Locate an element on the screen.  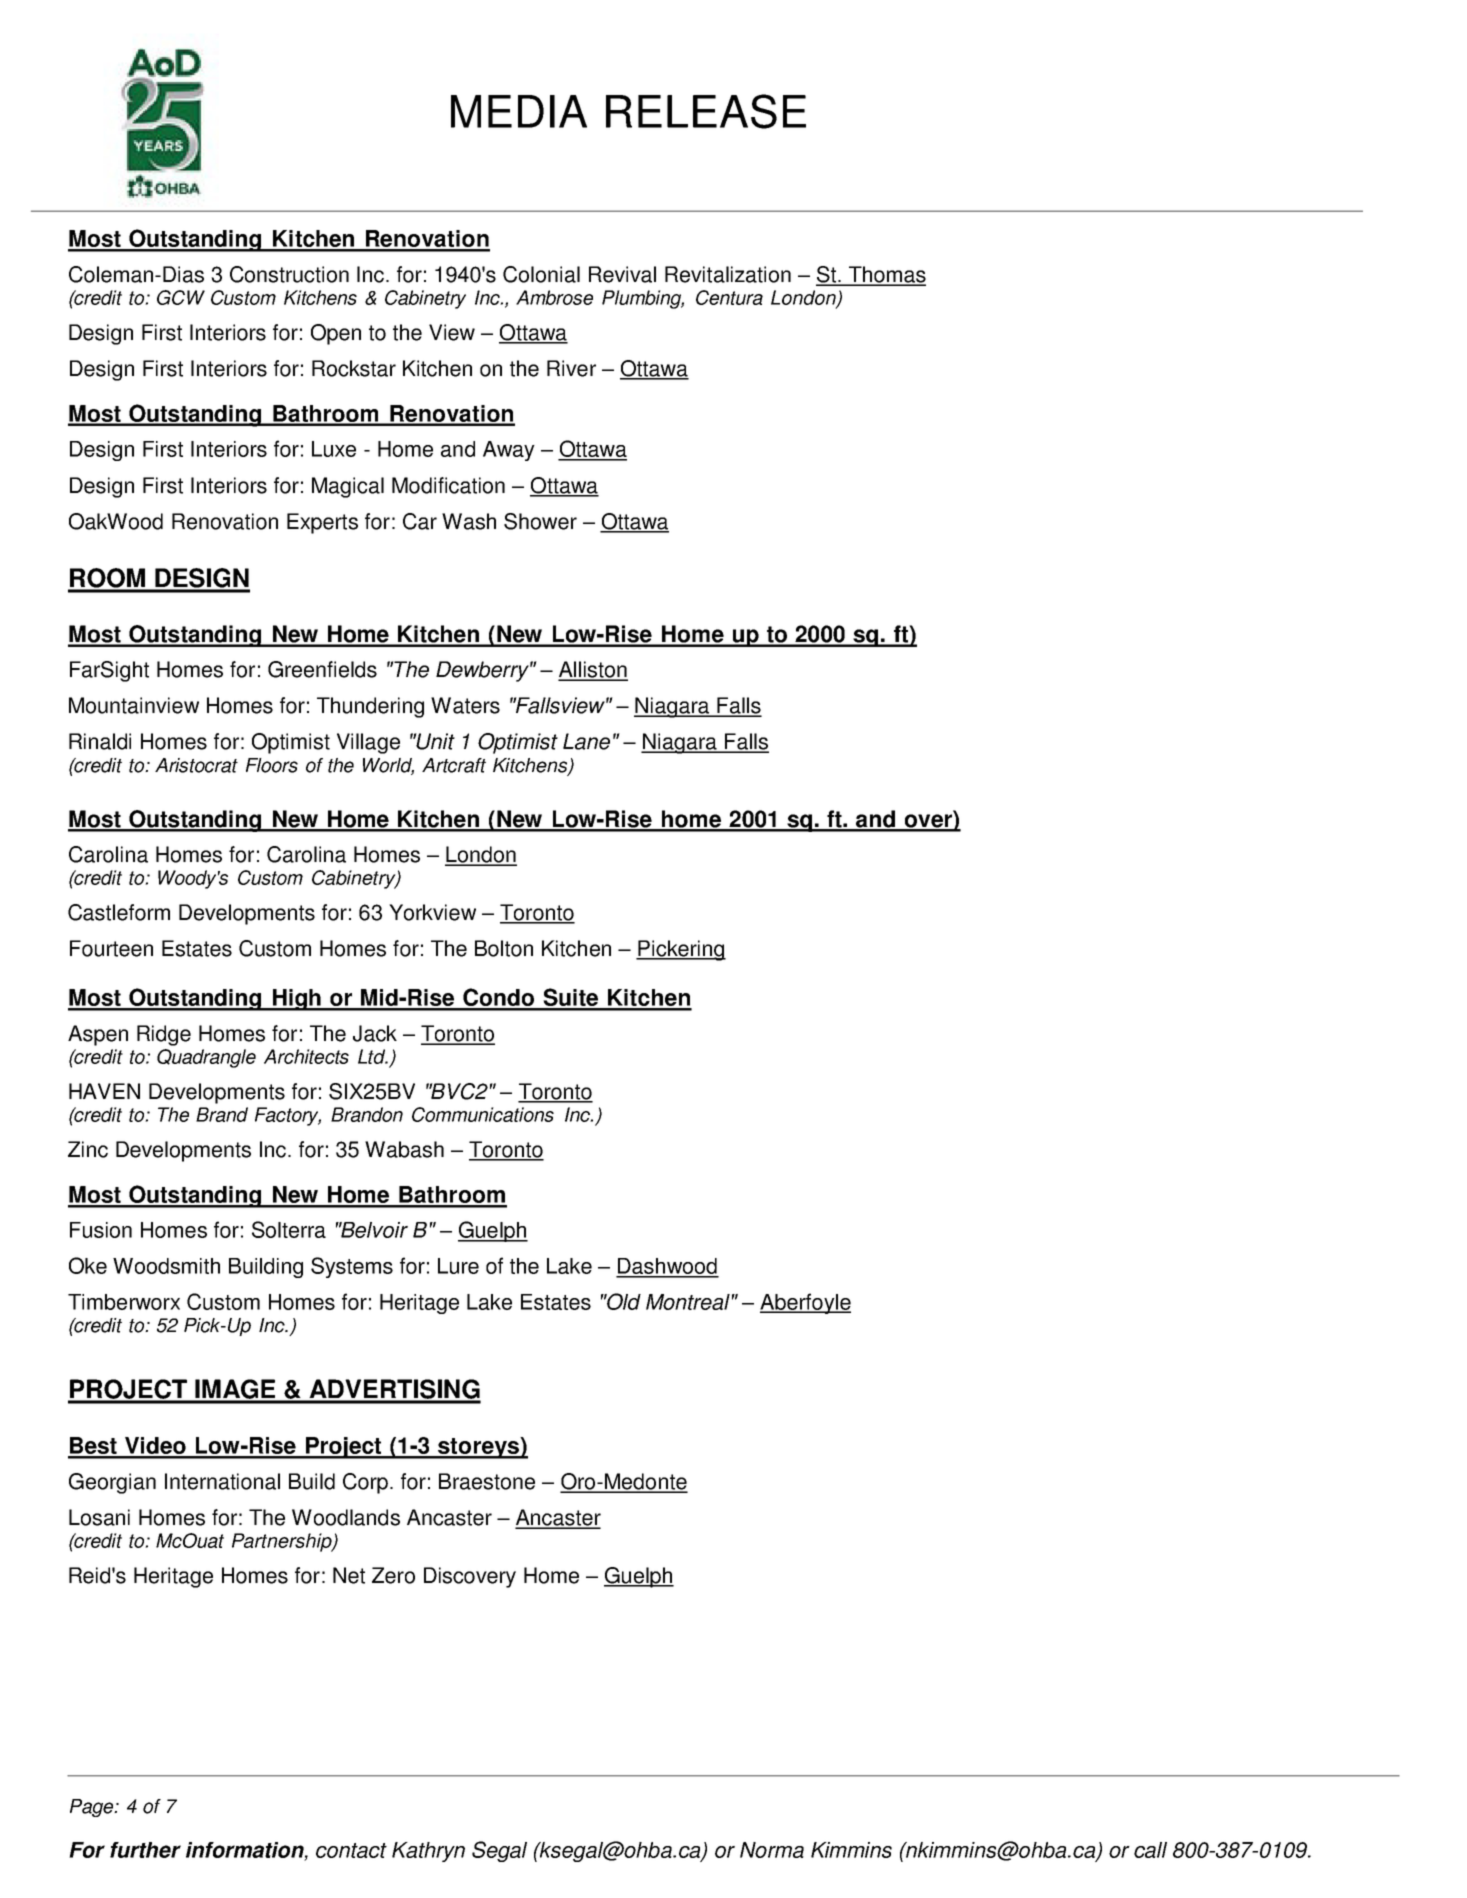
Revitalization is located at coordinates (728, 274).
